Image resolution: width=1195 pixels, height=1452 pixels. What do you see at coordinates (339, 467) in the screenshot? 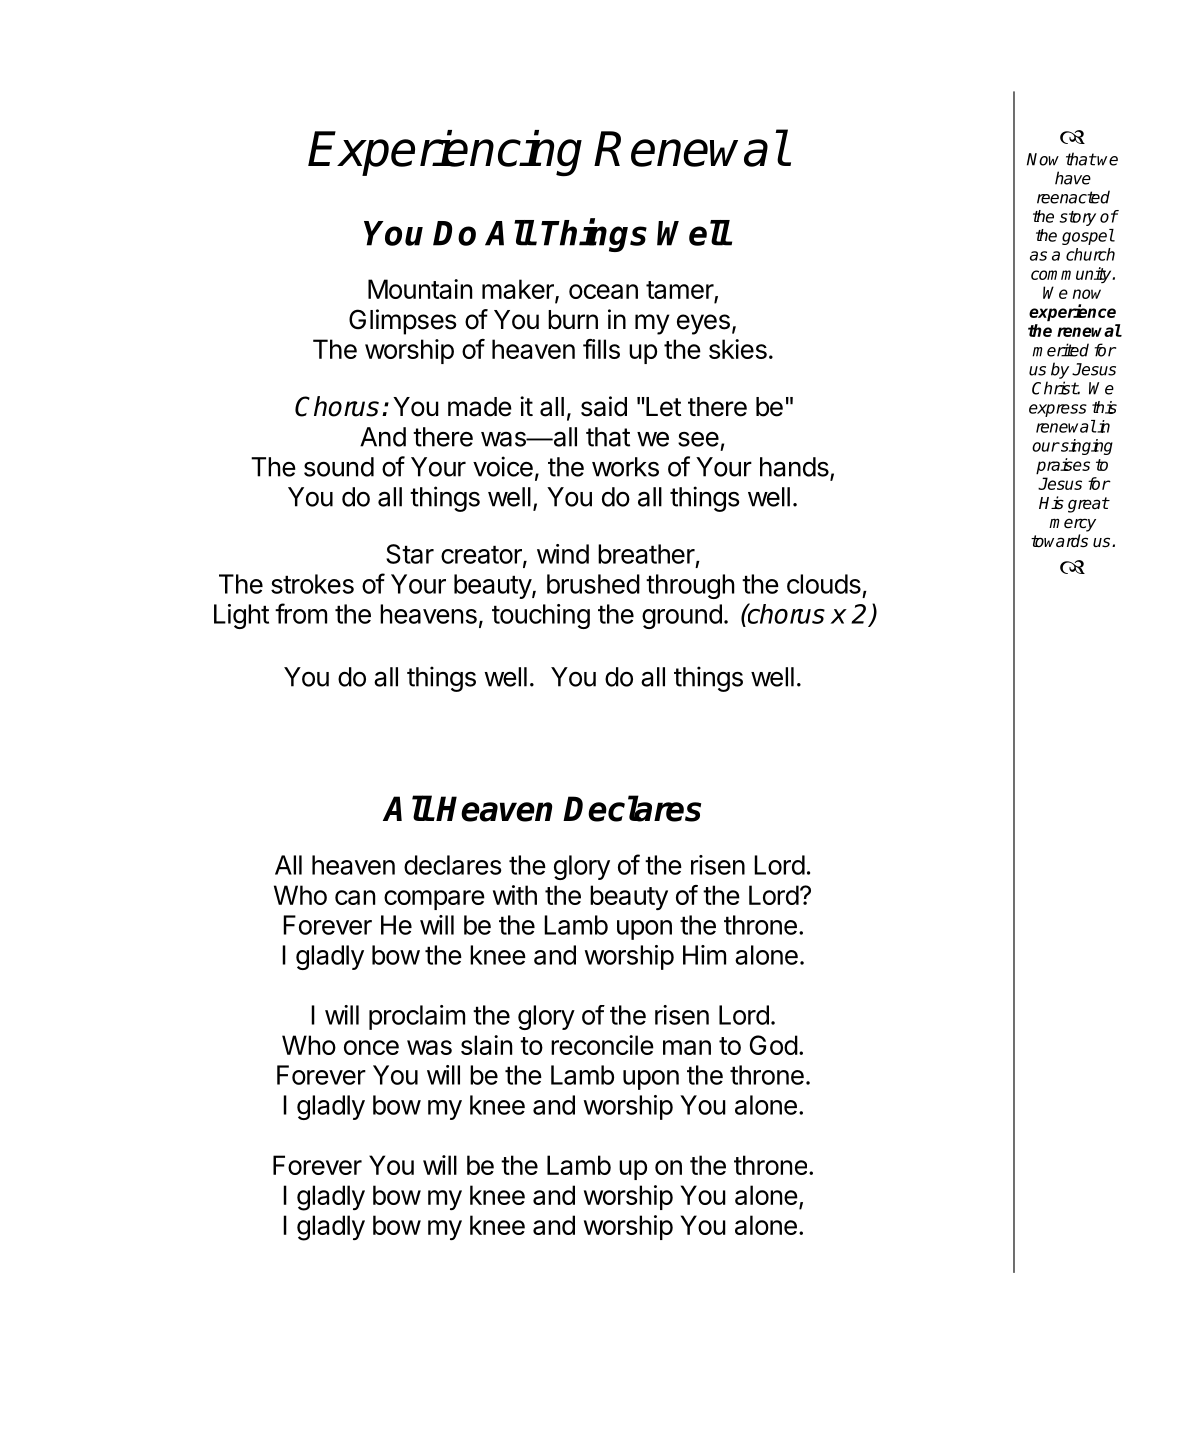
I see `sound` at bounding box center [339, 467].
